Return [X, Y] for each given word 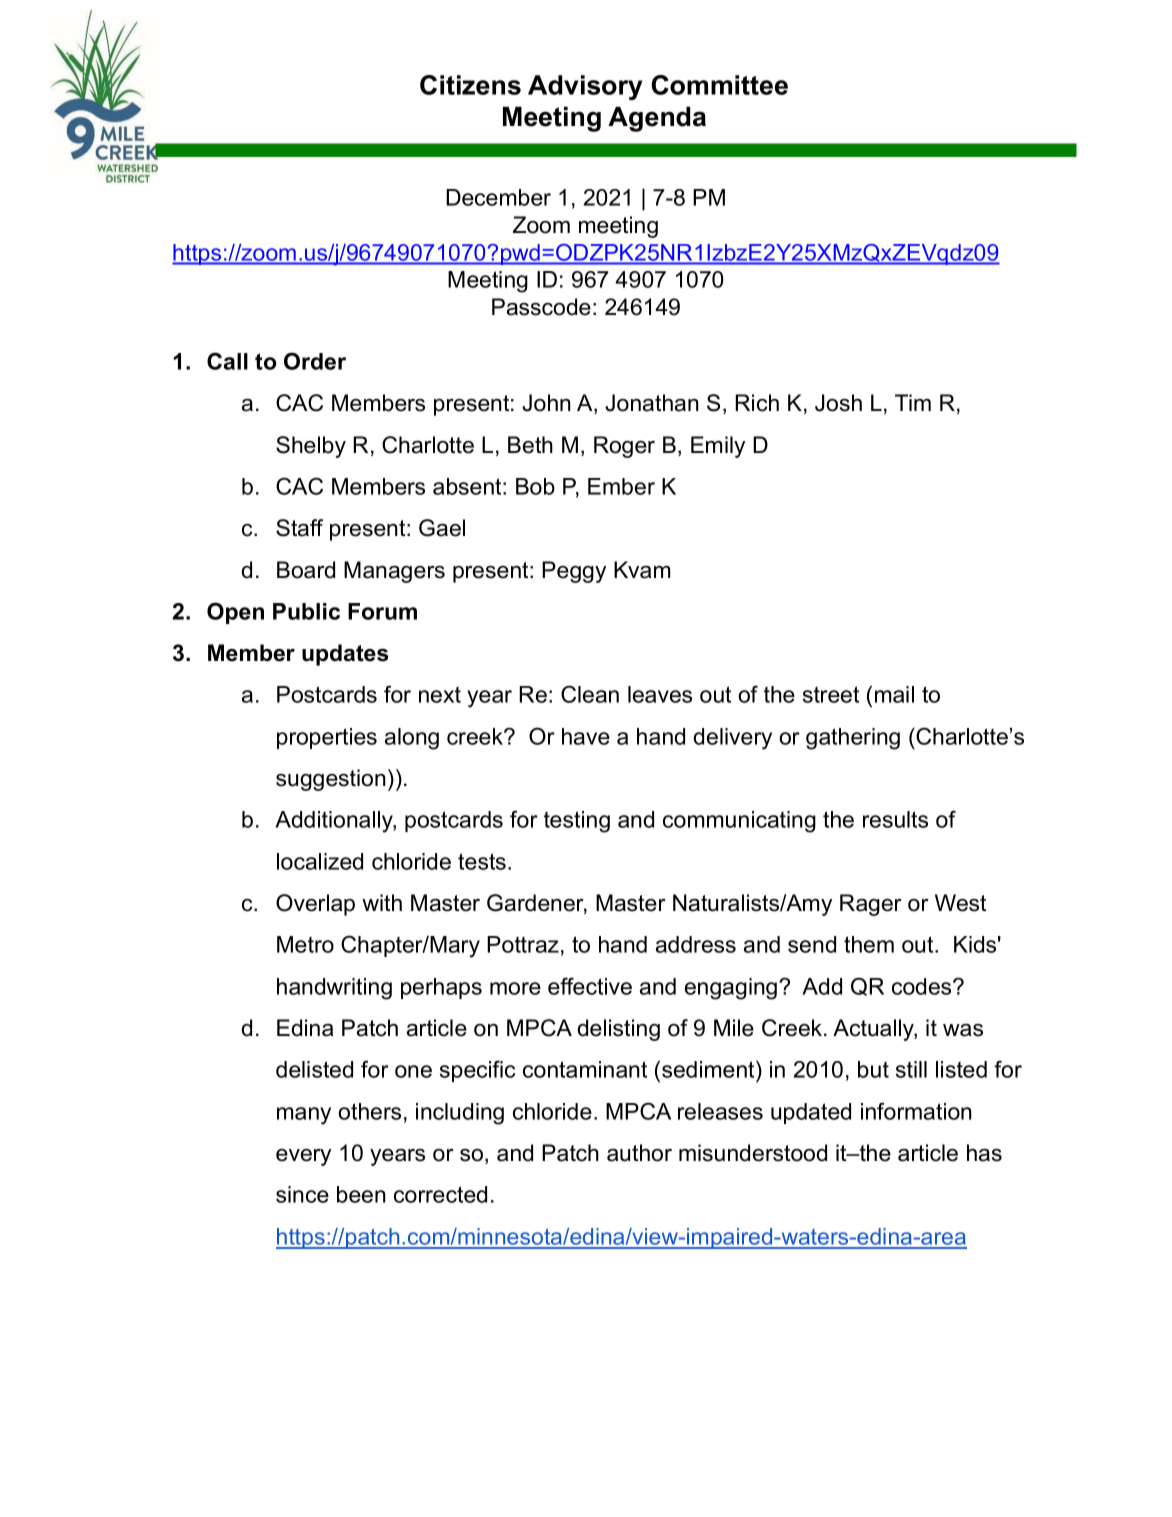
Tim [913, 402]
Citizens [470, 85]
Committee [719, 85]
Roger [624, 447]
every [303, 1157]
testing [577, 822]
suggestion [331, 780]
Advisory [585, 87]
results [895, 819]
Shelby [311, 447]
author [639, 1153]
